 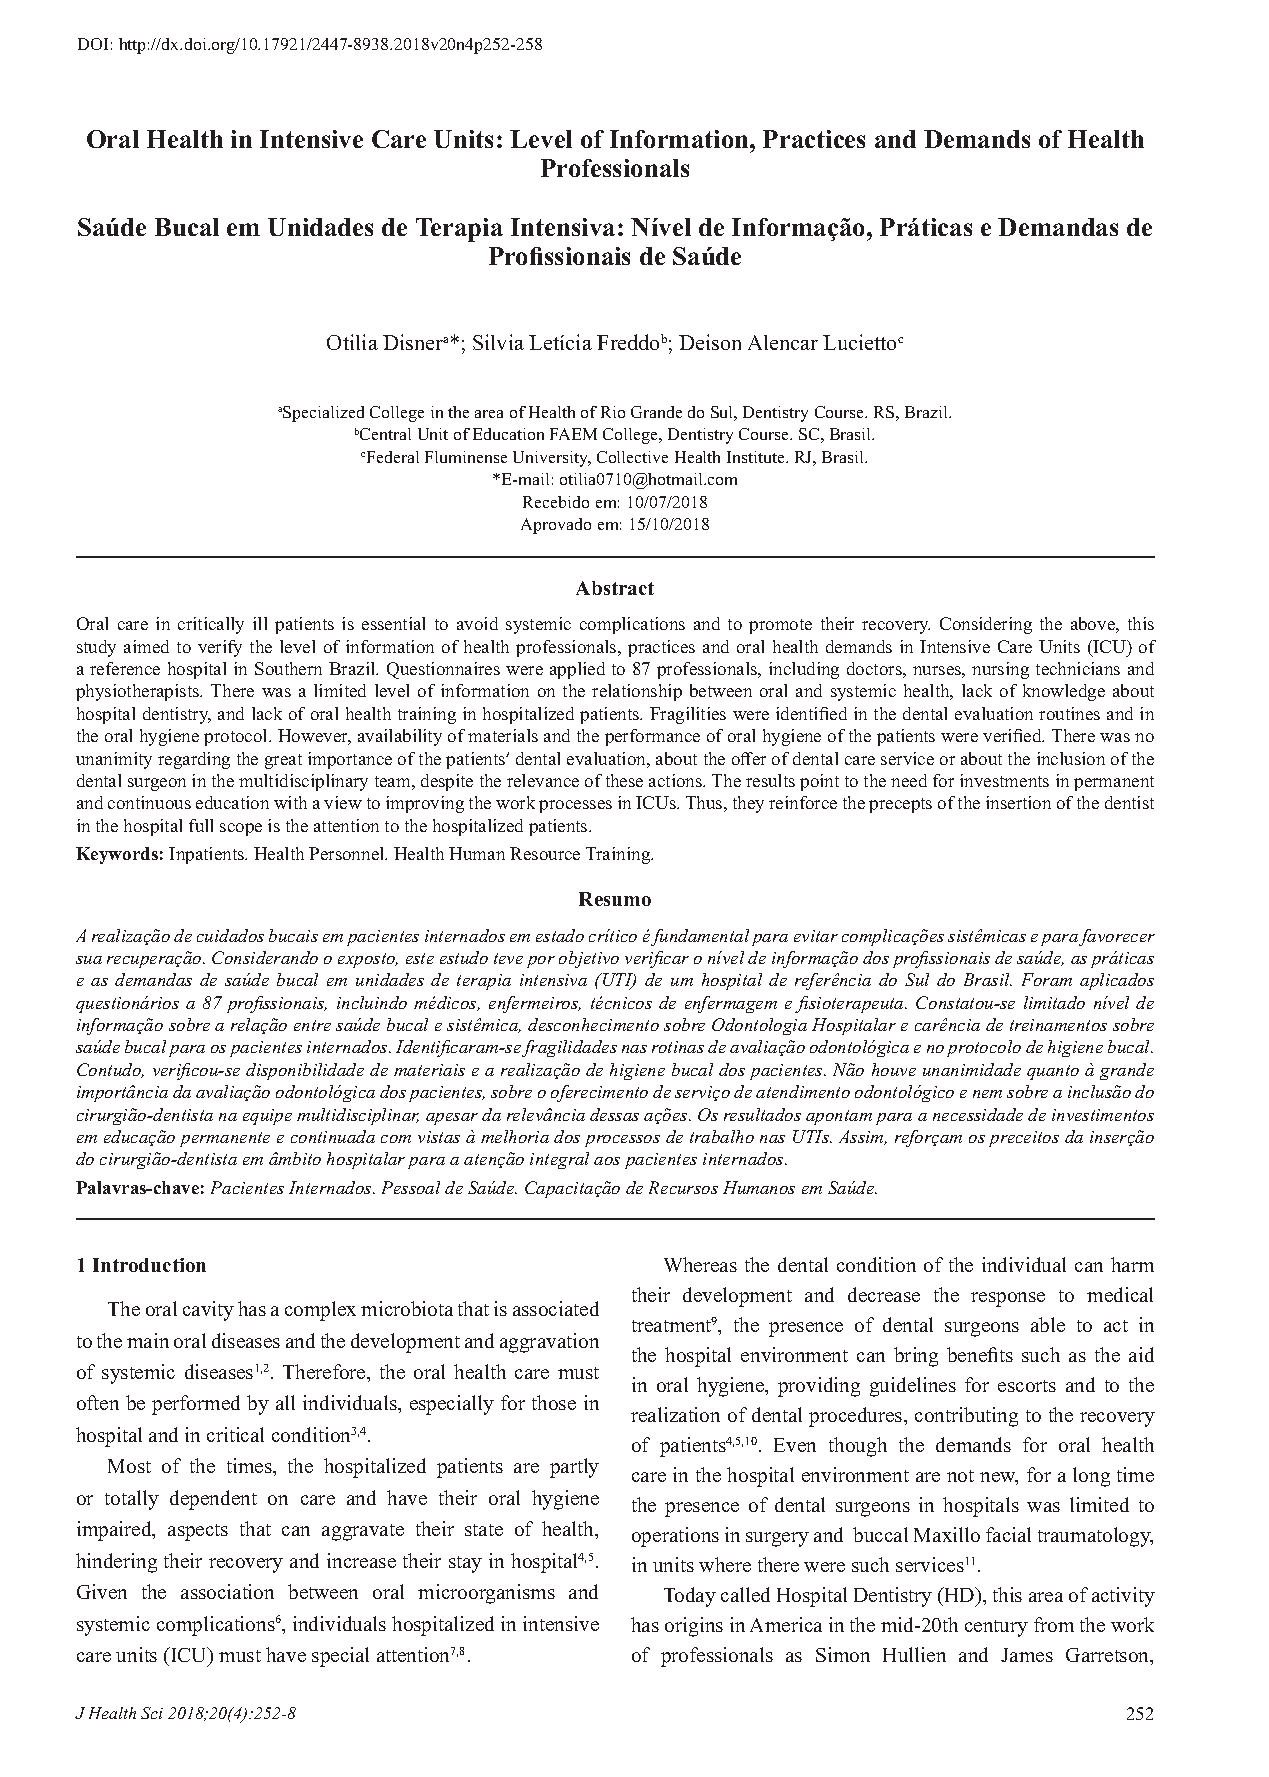 I want to click on Silvia, so click(x=498, y=342).
